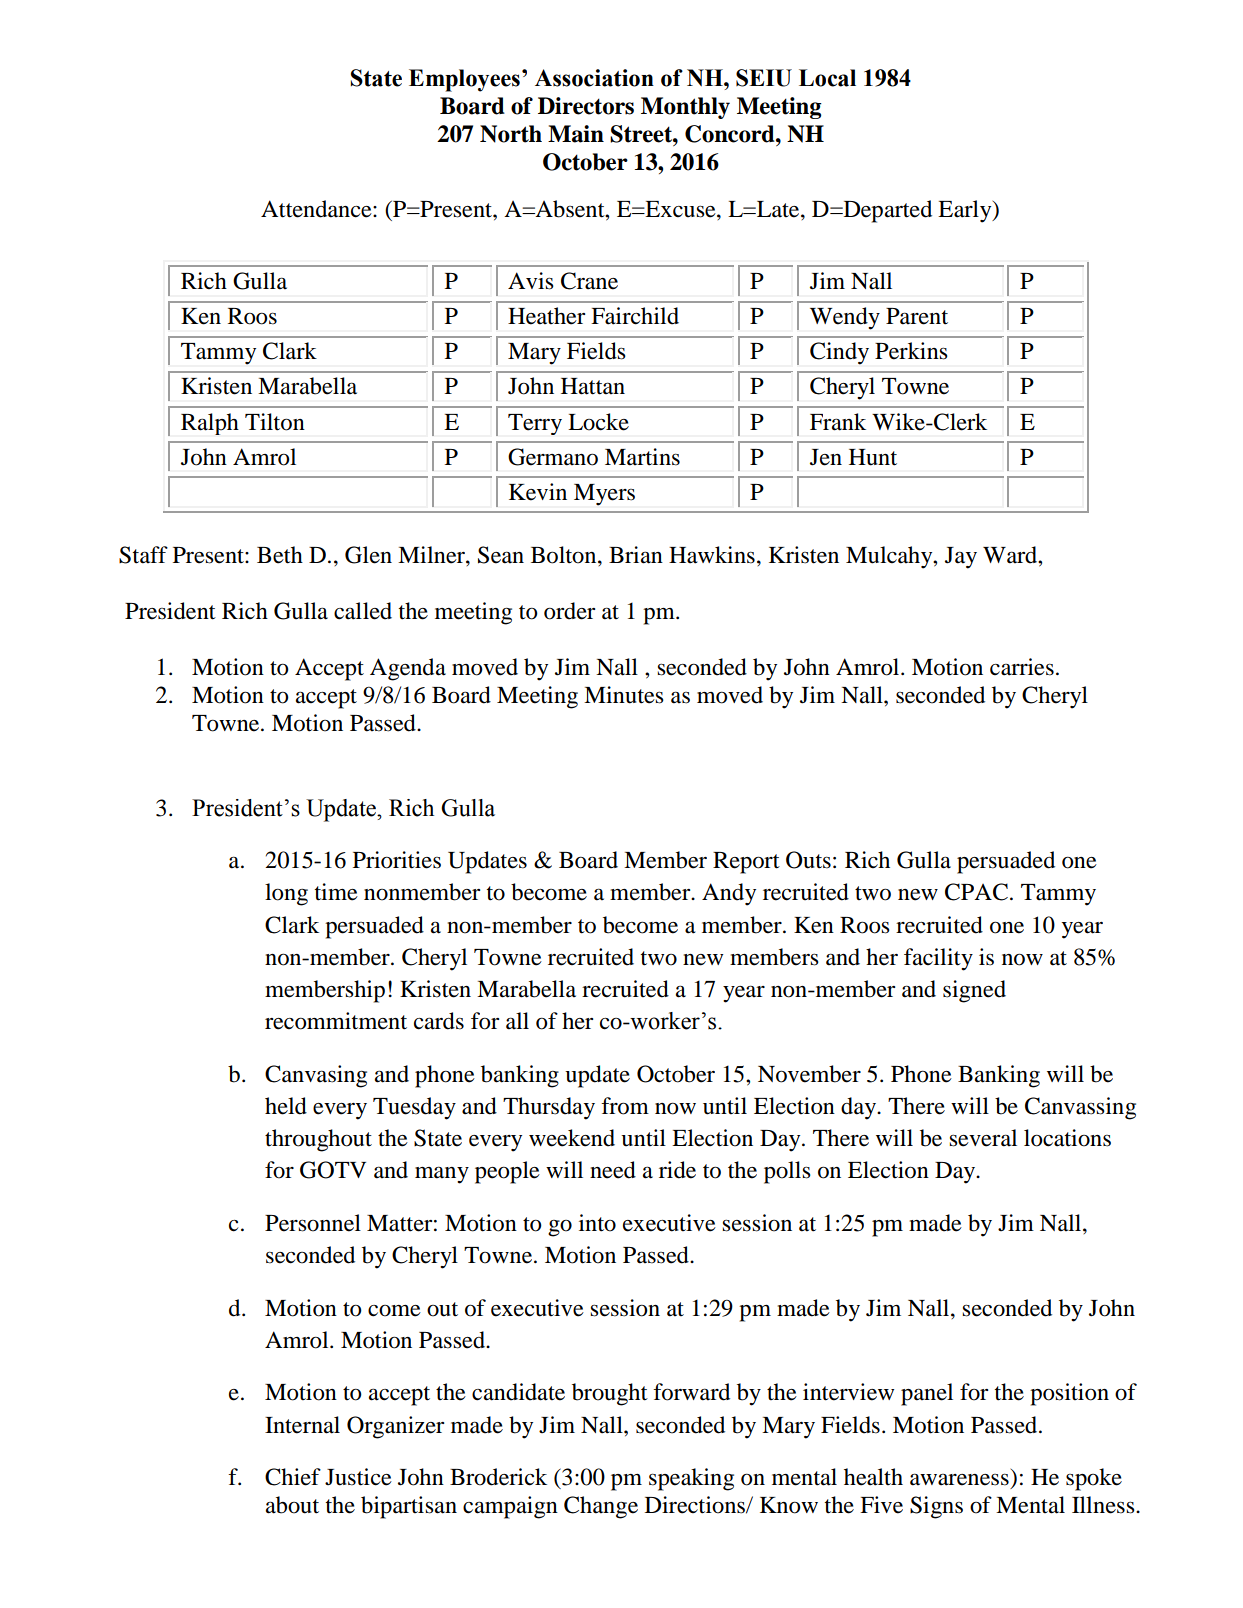 The height and width of the screenshot is (1608, 1243). Describe the element at coordinates (974, 991) in the screenshot. I see `signed` at that location.
